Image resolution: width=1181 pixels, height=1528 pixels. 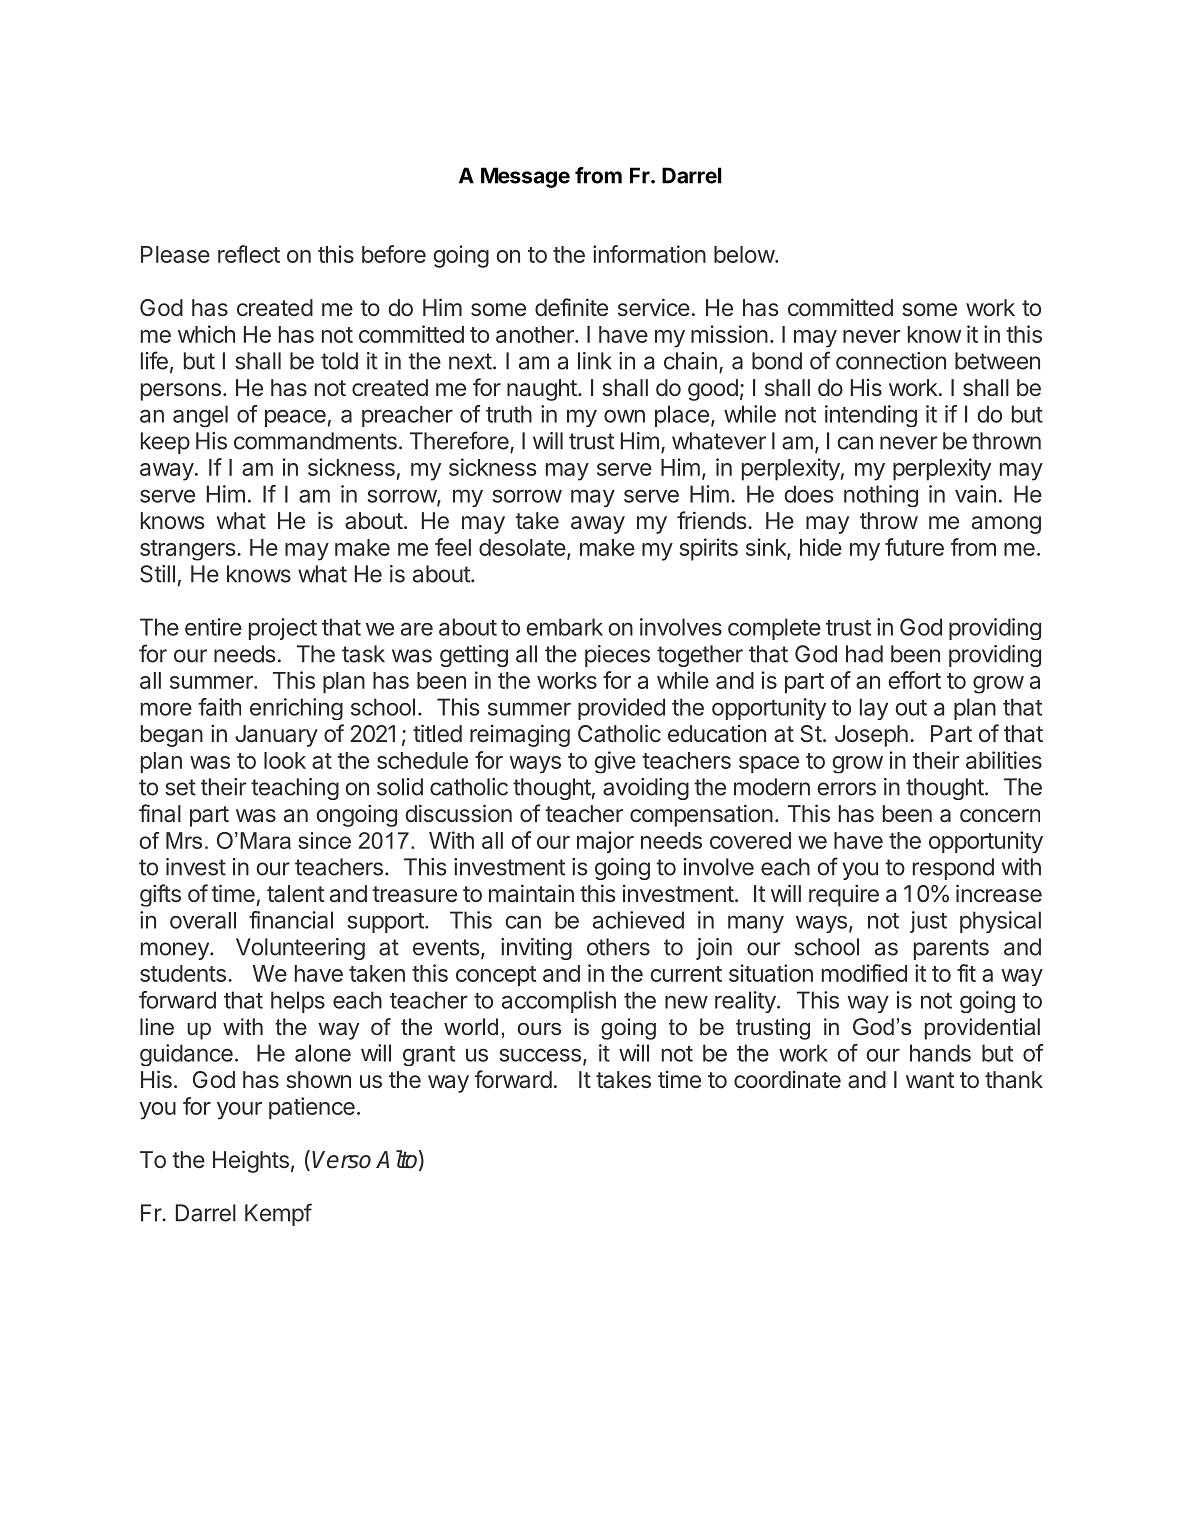 What do you see at coordinates (531, 893) in the screenshot?
I see `maintain` at bounding box center [531, 893].
